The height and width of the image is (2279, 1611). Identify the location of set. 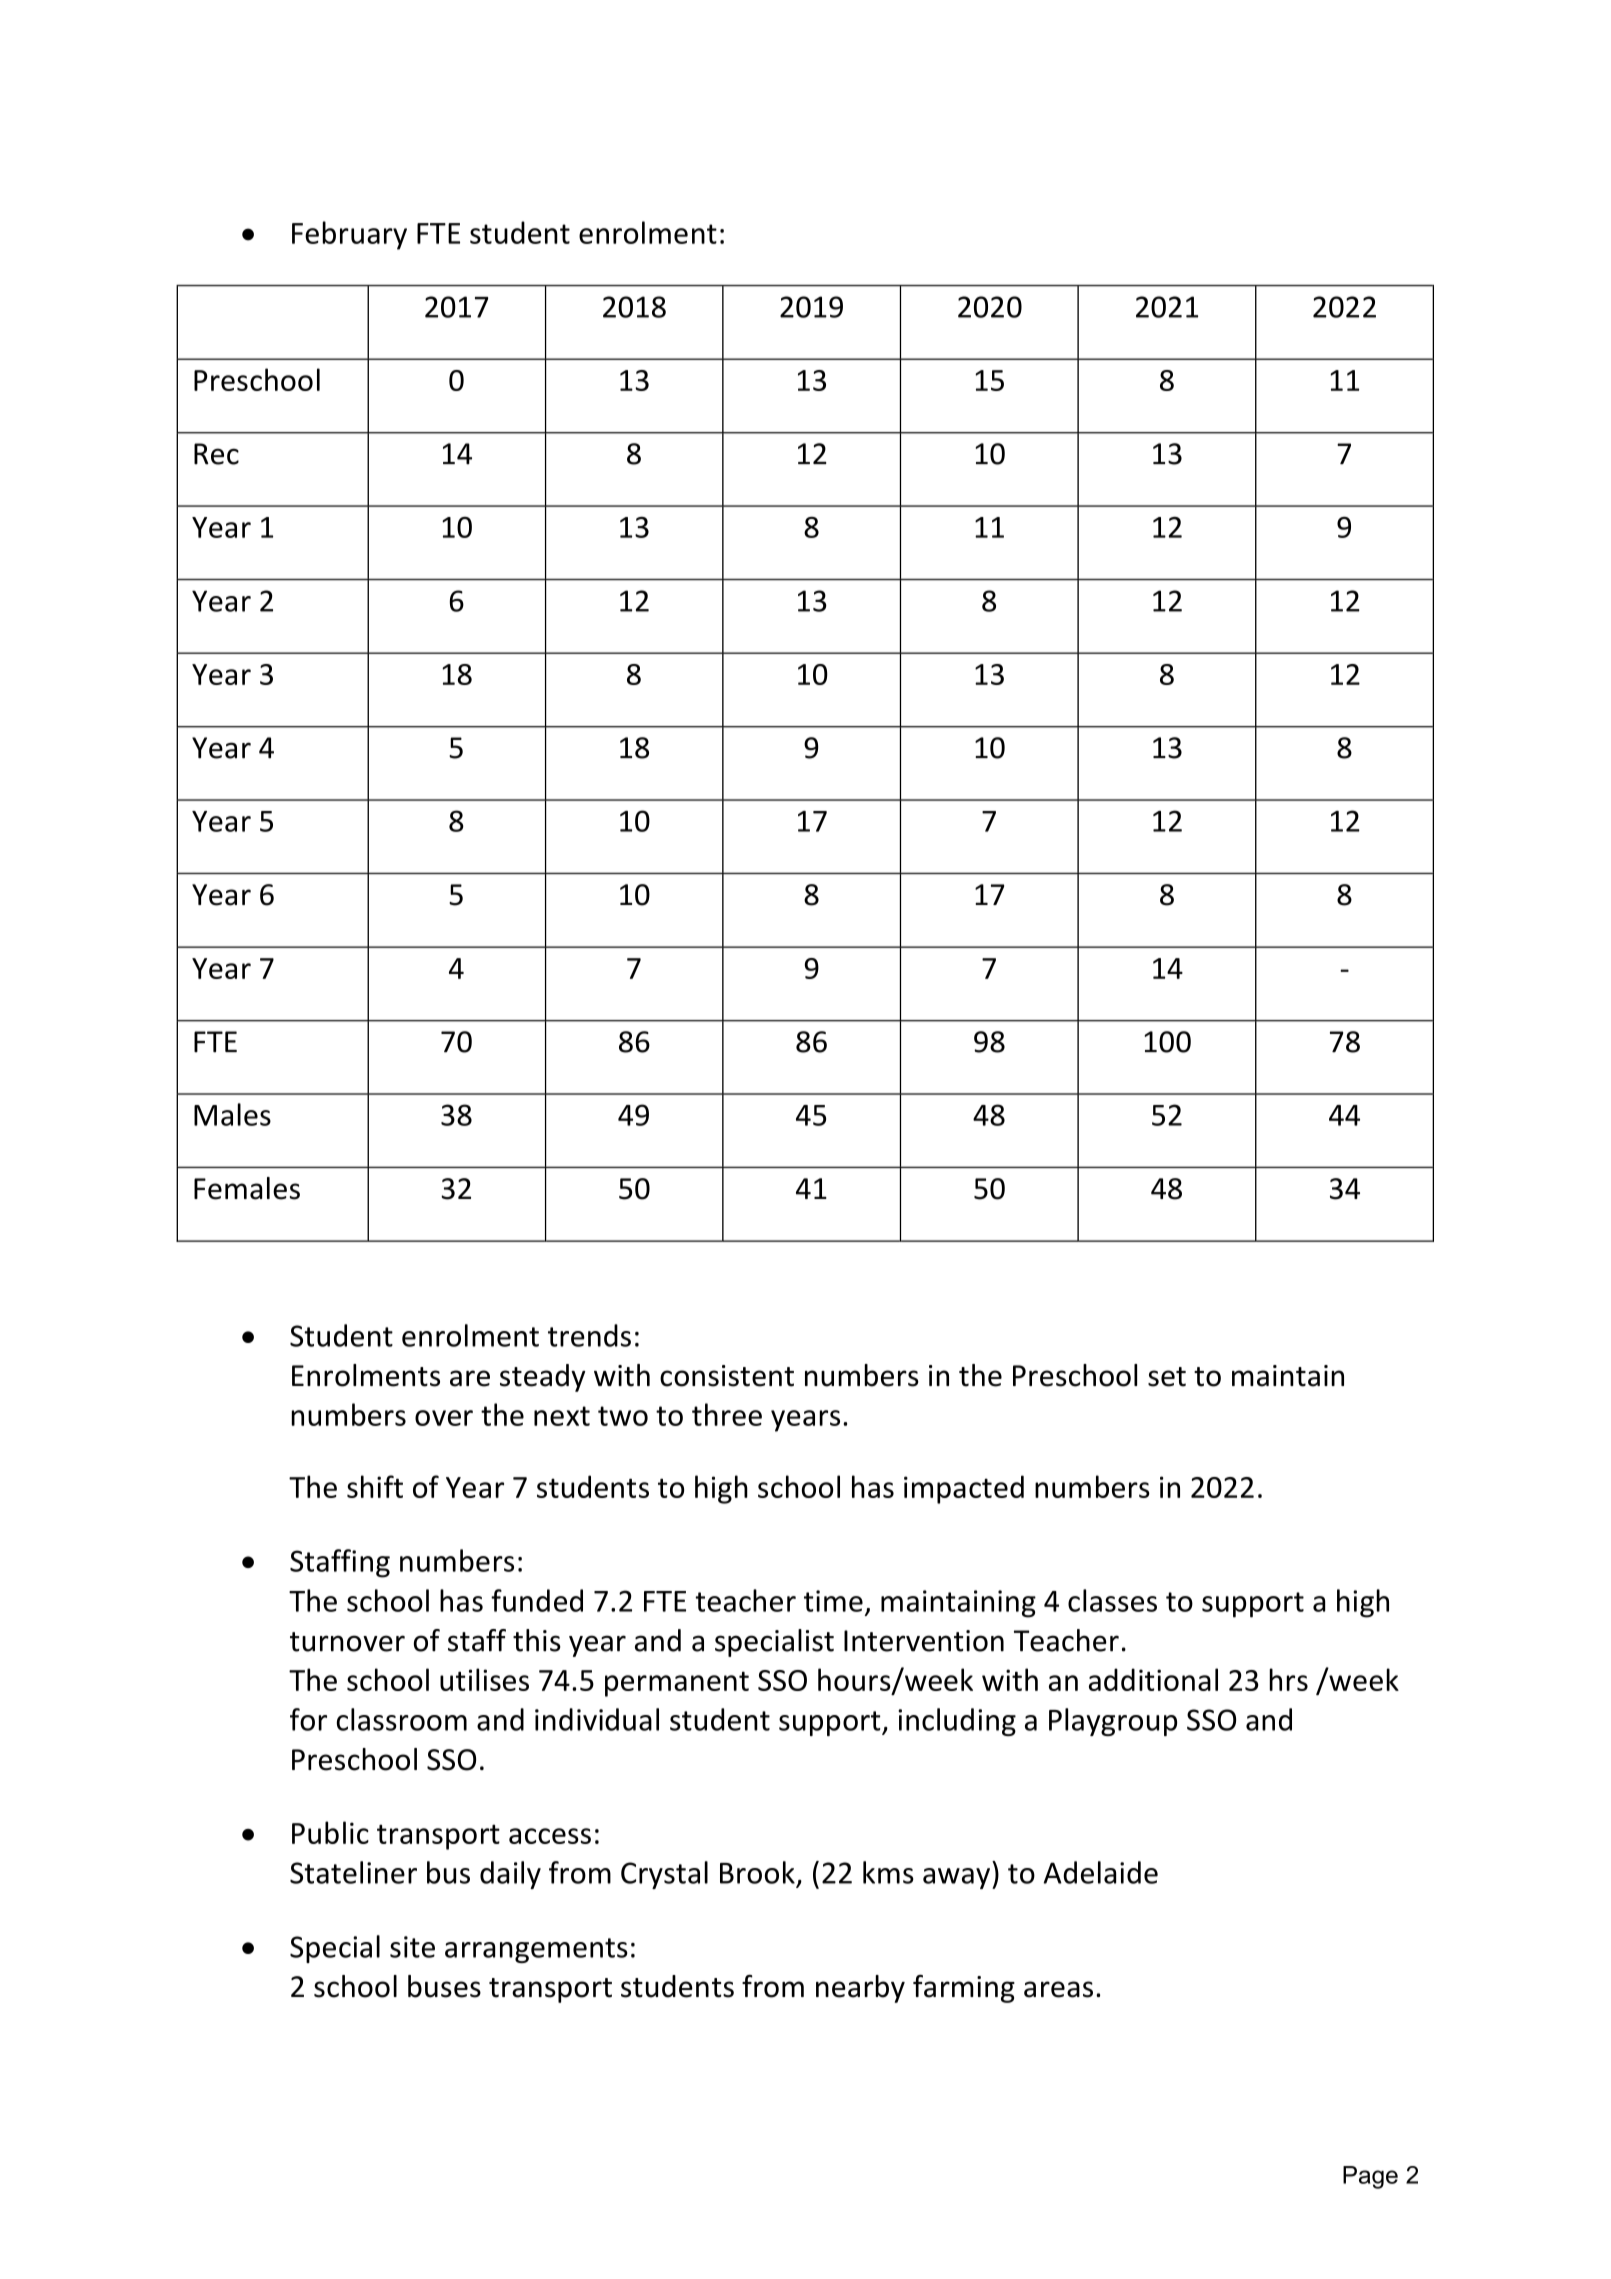
(1167, 1377).
